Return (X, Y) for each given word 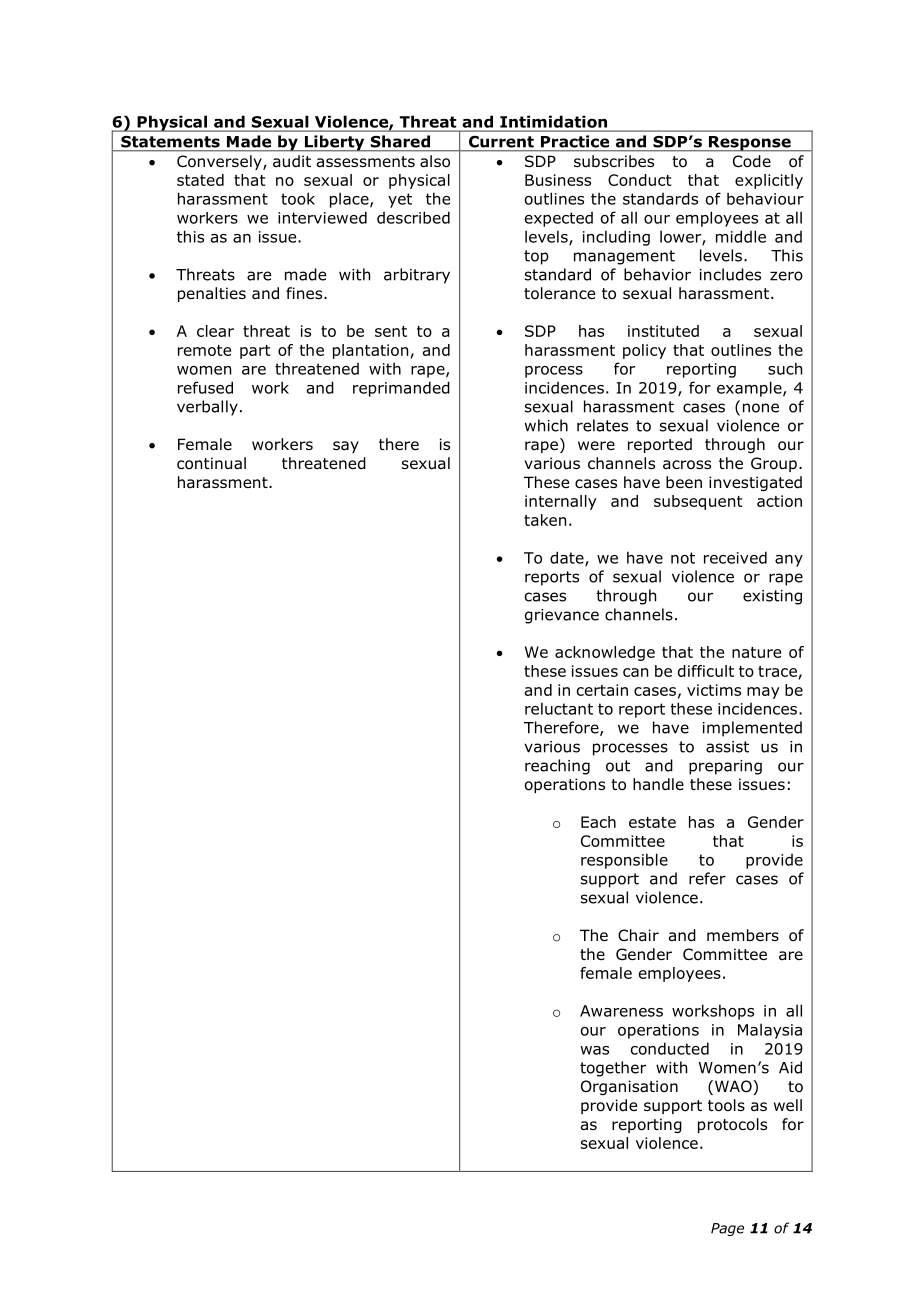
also (435, 161)
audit (292, 161)
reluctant (559, 708)
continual (211, 463)
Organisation (629, 1087)
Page (727, 1229)
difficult (706, 671)
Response (749, 144)
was (594, 1050)
